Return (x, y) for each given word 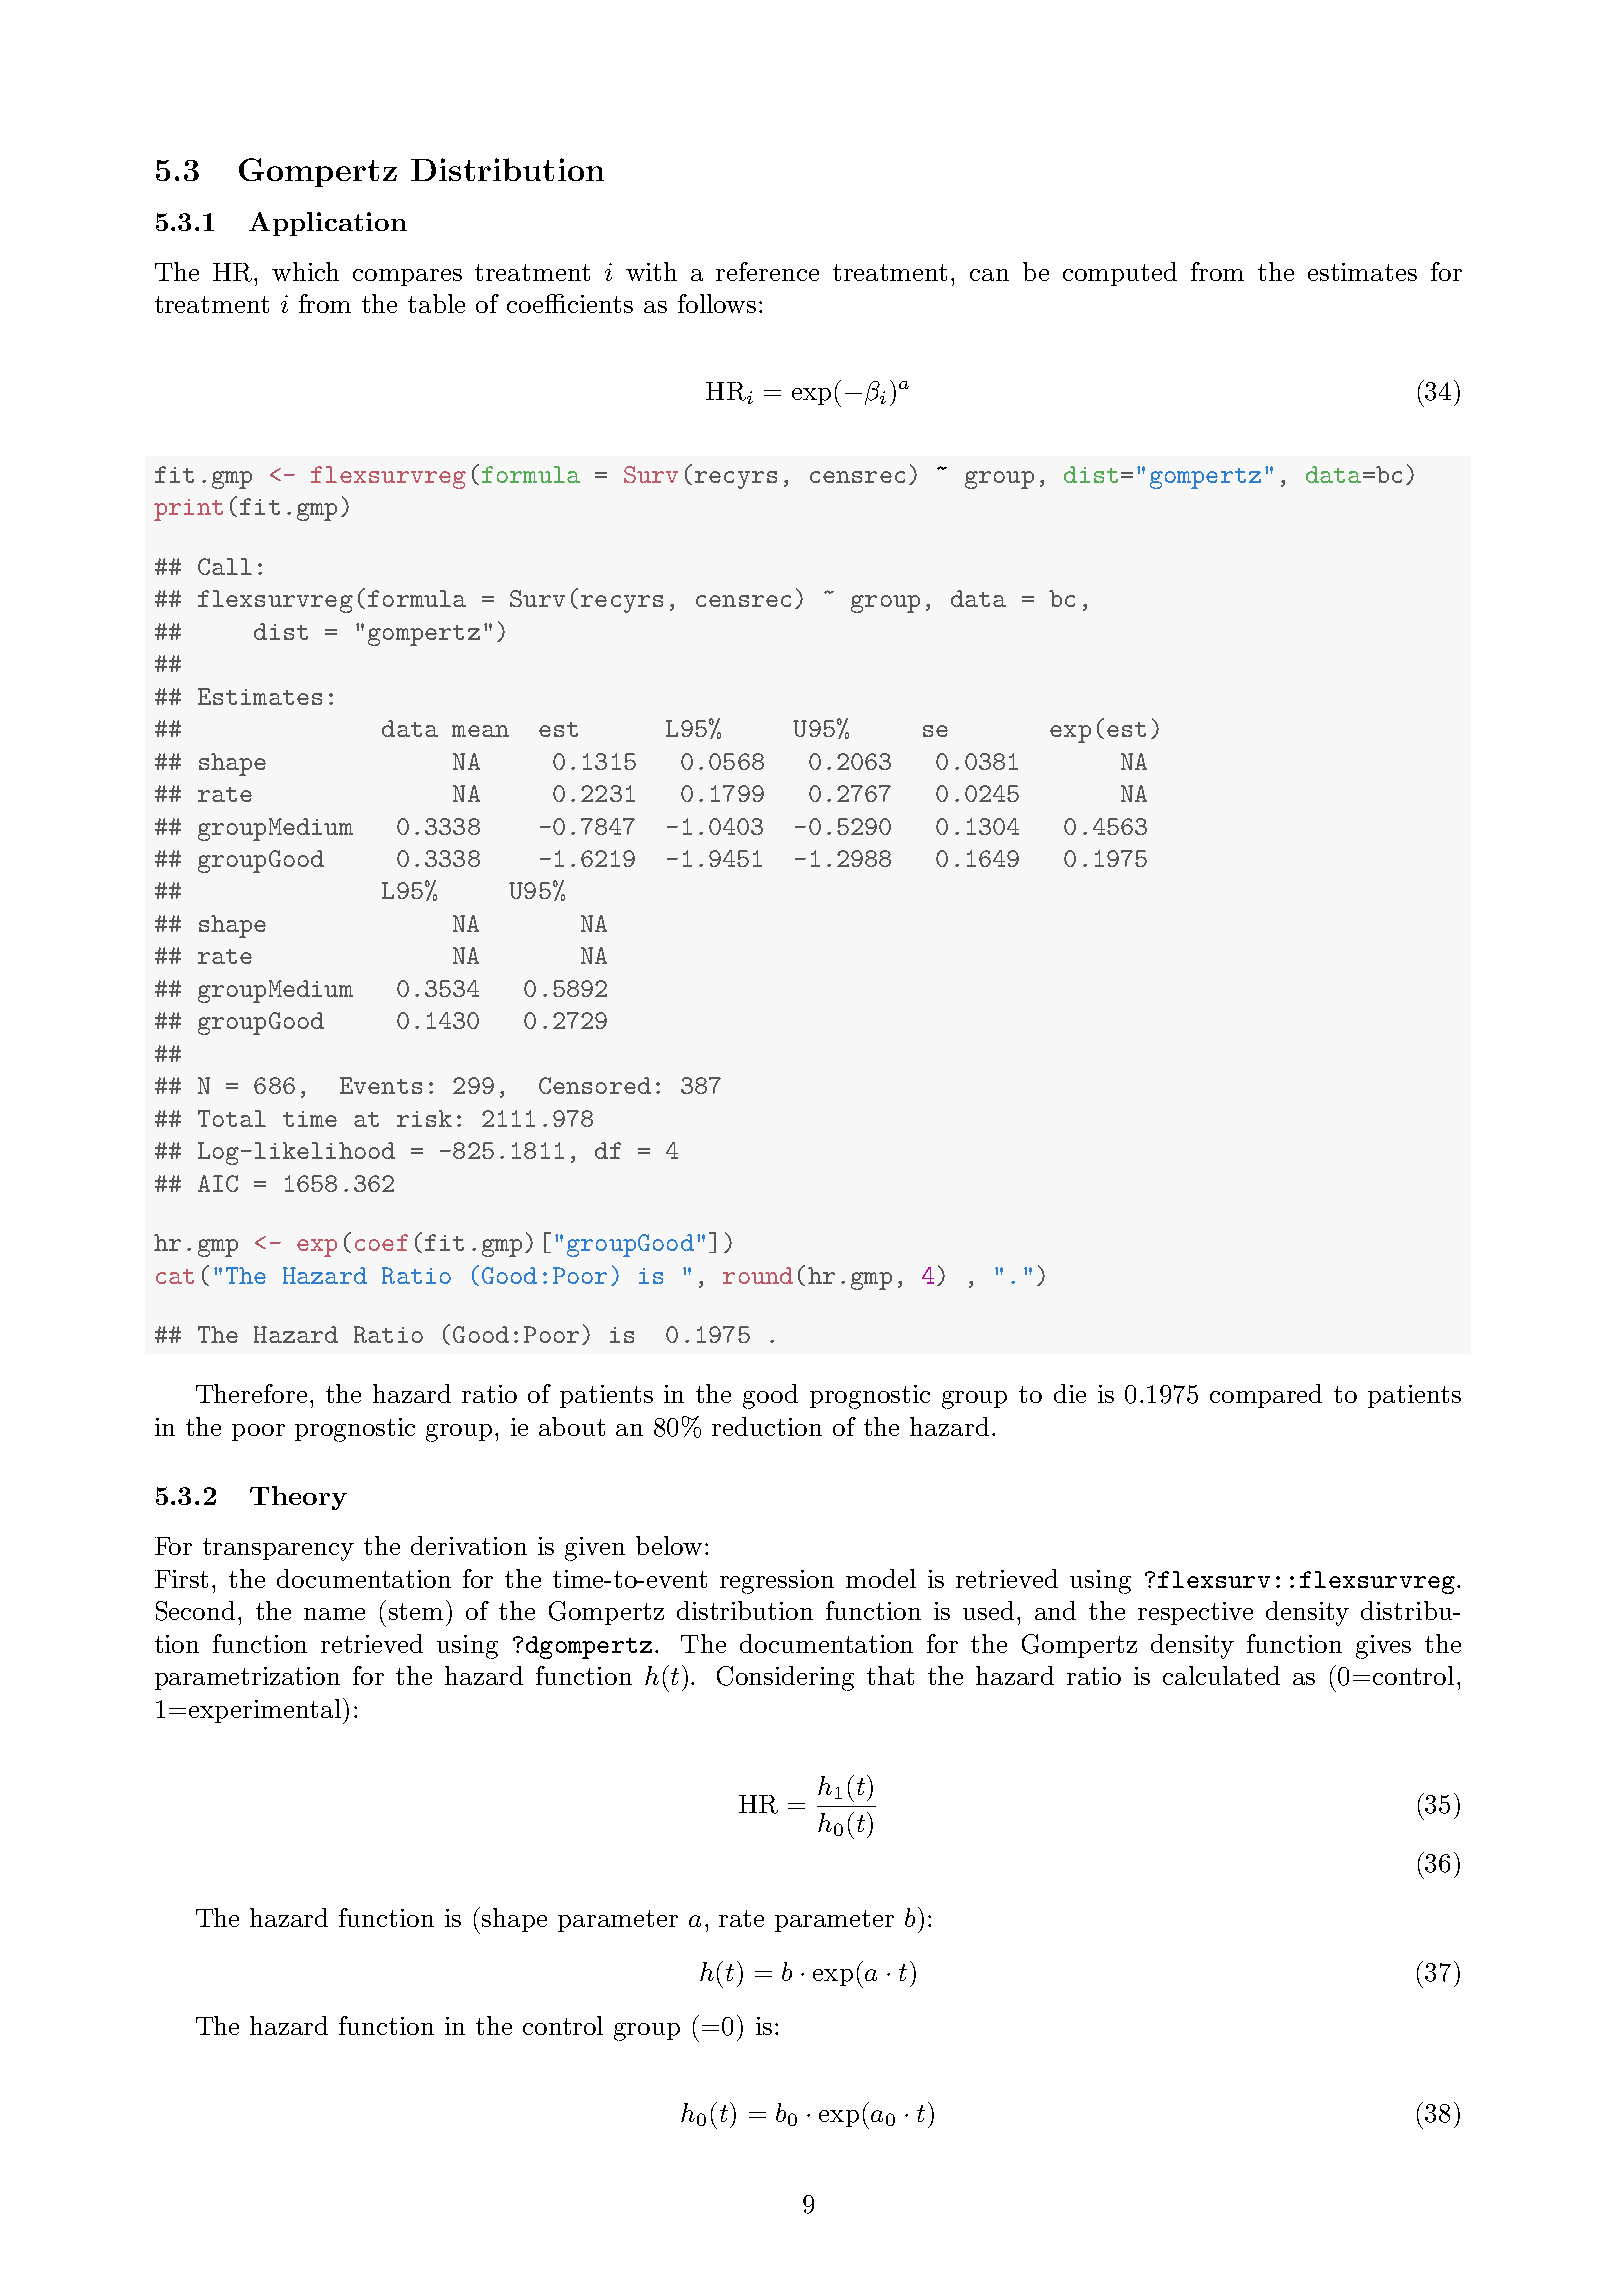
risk (424, 1118)
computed (1120, 274)
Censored (595, 1085)
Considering (785, 1678)
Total (232, 1118)
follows (717, 303)
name (334, 1614)
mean (480, 731)
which (305, 271)
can (989, 275)
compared (1266, 1396)
